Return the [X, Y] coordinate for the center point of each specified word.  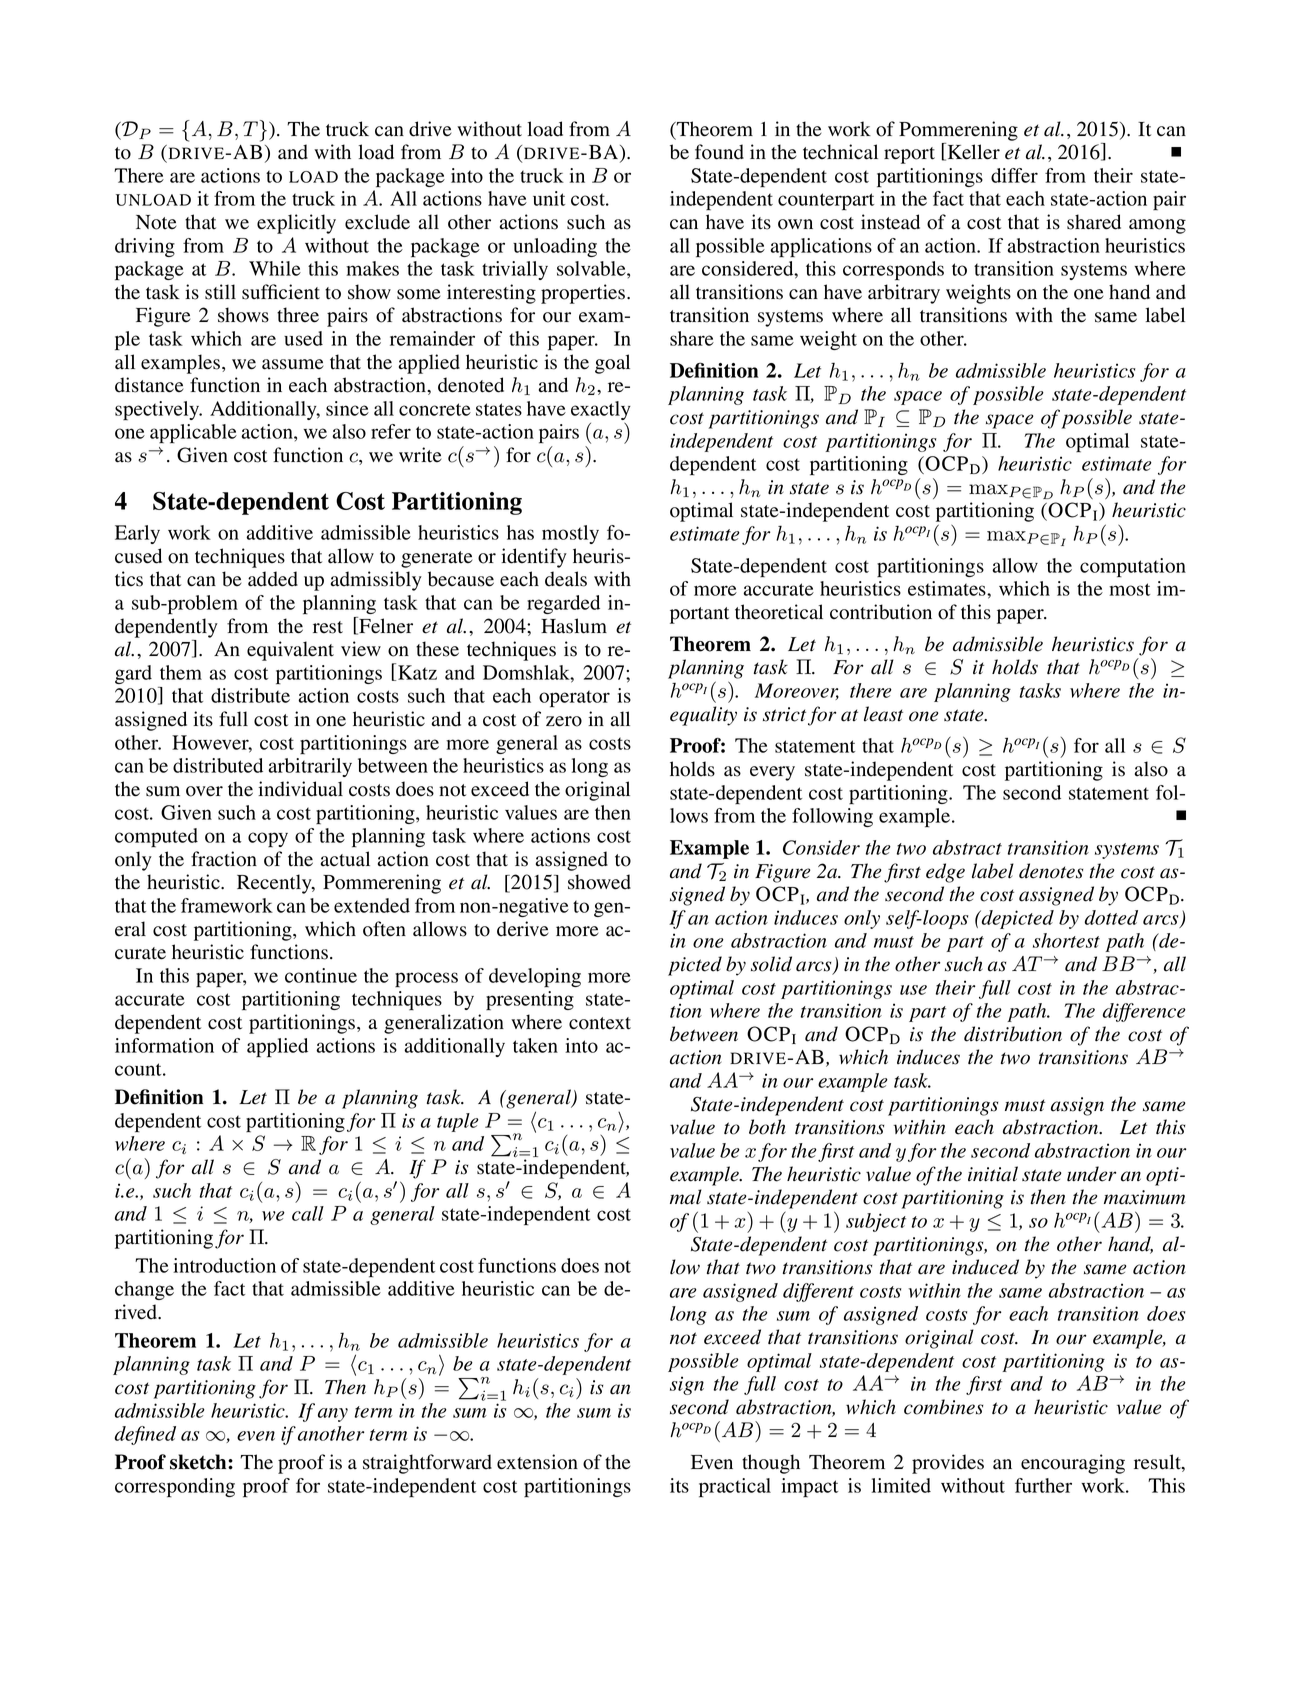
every [772, 773]
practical [735, 1488]
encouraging [1073, 1464]
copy [268, 839]
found [719, 152]
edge [945, 873]
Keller [972, 152]
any [333, 1415]
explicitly [296, 224]
